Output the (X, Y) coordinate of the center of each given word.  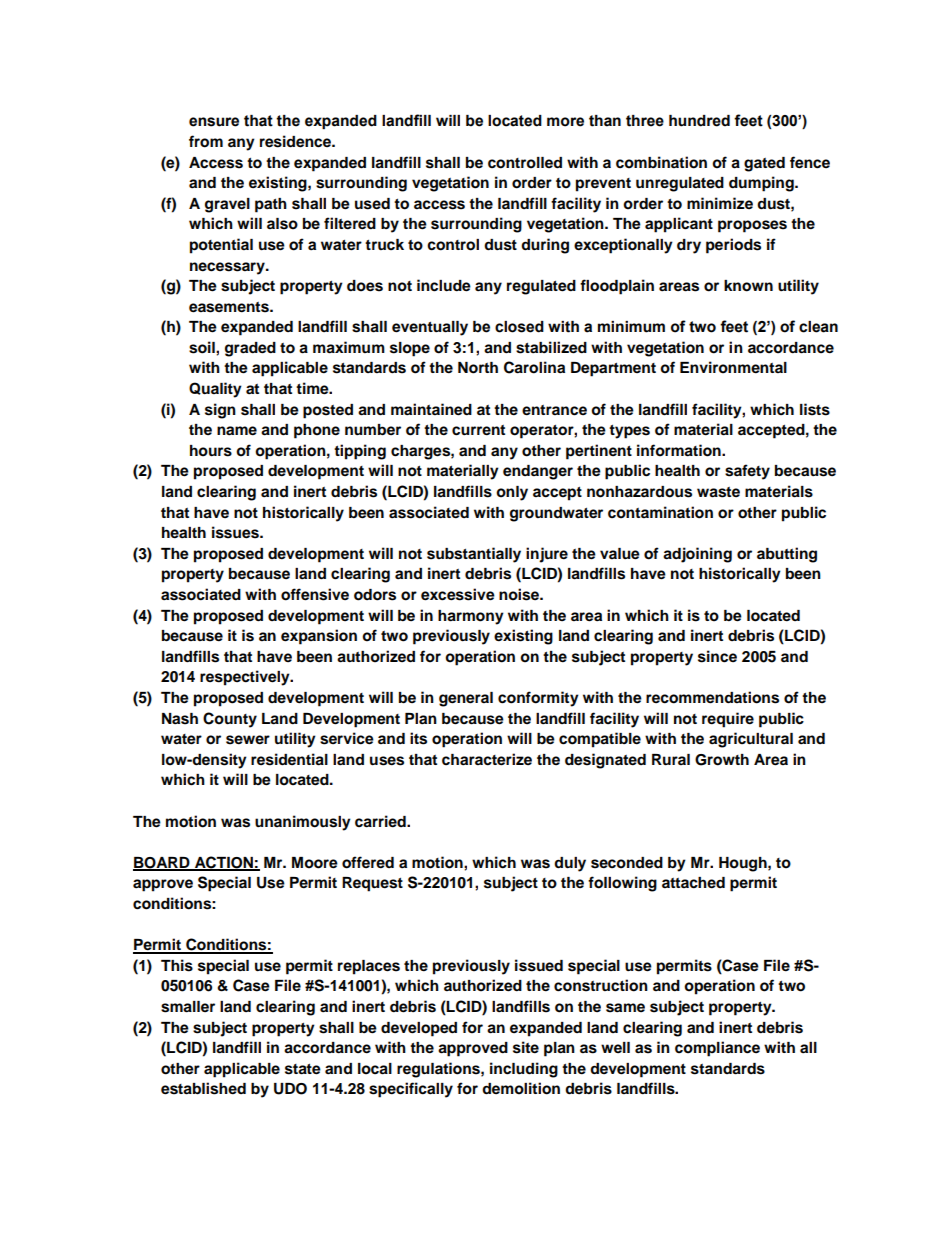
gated (764, 164)
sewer (248, 740)
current (478, 430)
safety (747, 472)
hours (211, 451)
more (565, 122)
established (203, 1088)
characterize (487, 759)
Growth (722, 760)
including (524, 1070)
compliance (717, 1049)
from (206, 141)
